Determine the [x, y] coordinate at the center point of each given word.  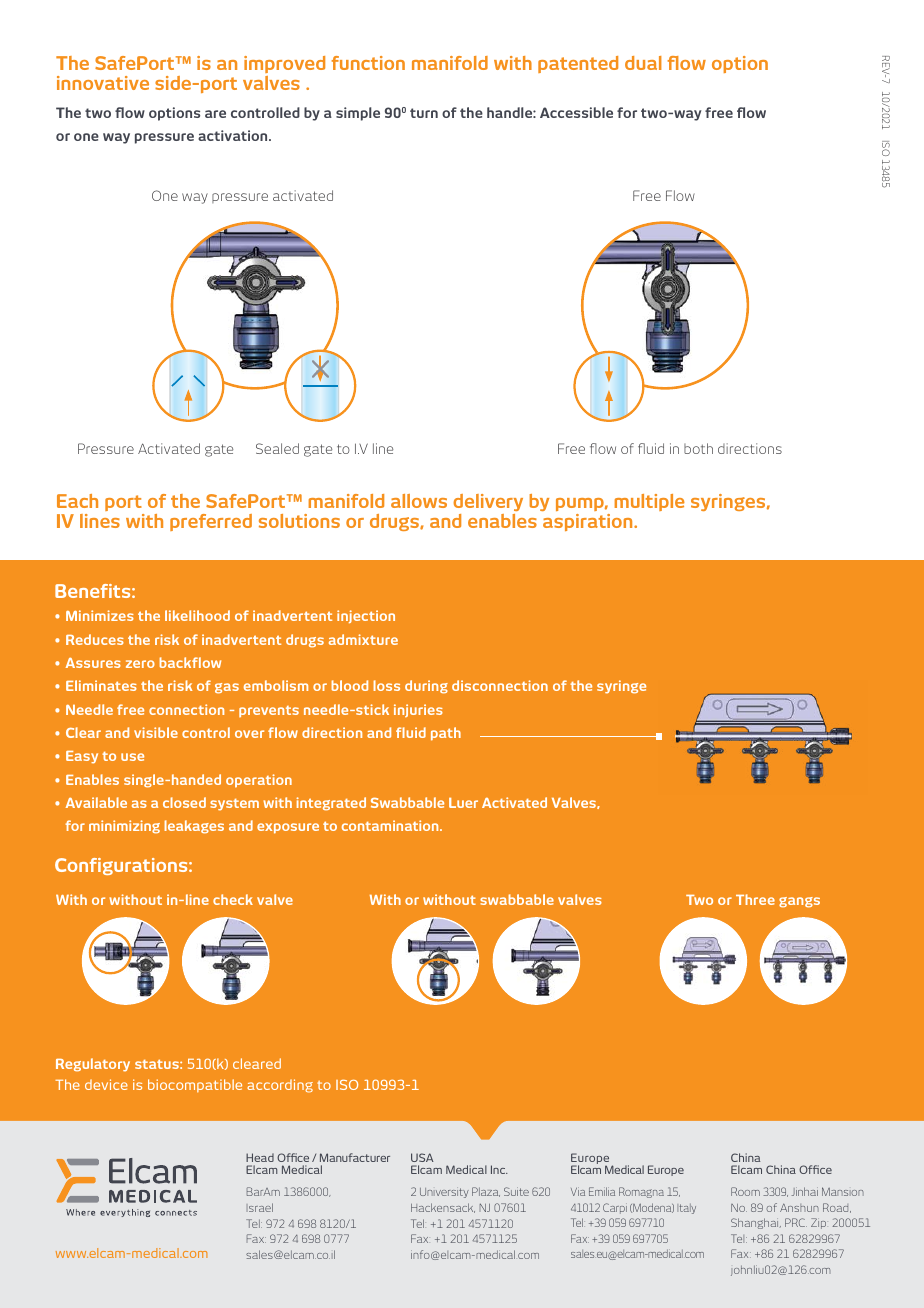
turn [424, 113]
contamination [391, 825]
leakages [194, 827]
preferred [211, 522]
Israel [260, 1207]
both [698, 448]
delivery [488, 502]
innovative [103, 83]
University [444, 1193]
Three [755, 899]
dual [643, 63]
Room [745, 1191]
